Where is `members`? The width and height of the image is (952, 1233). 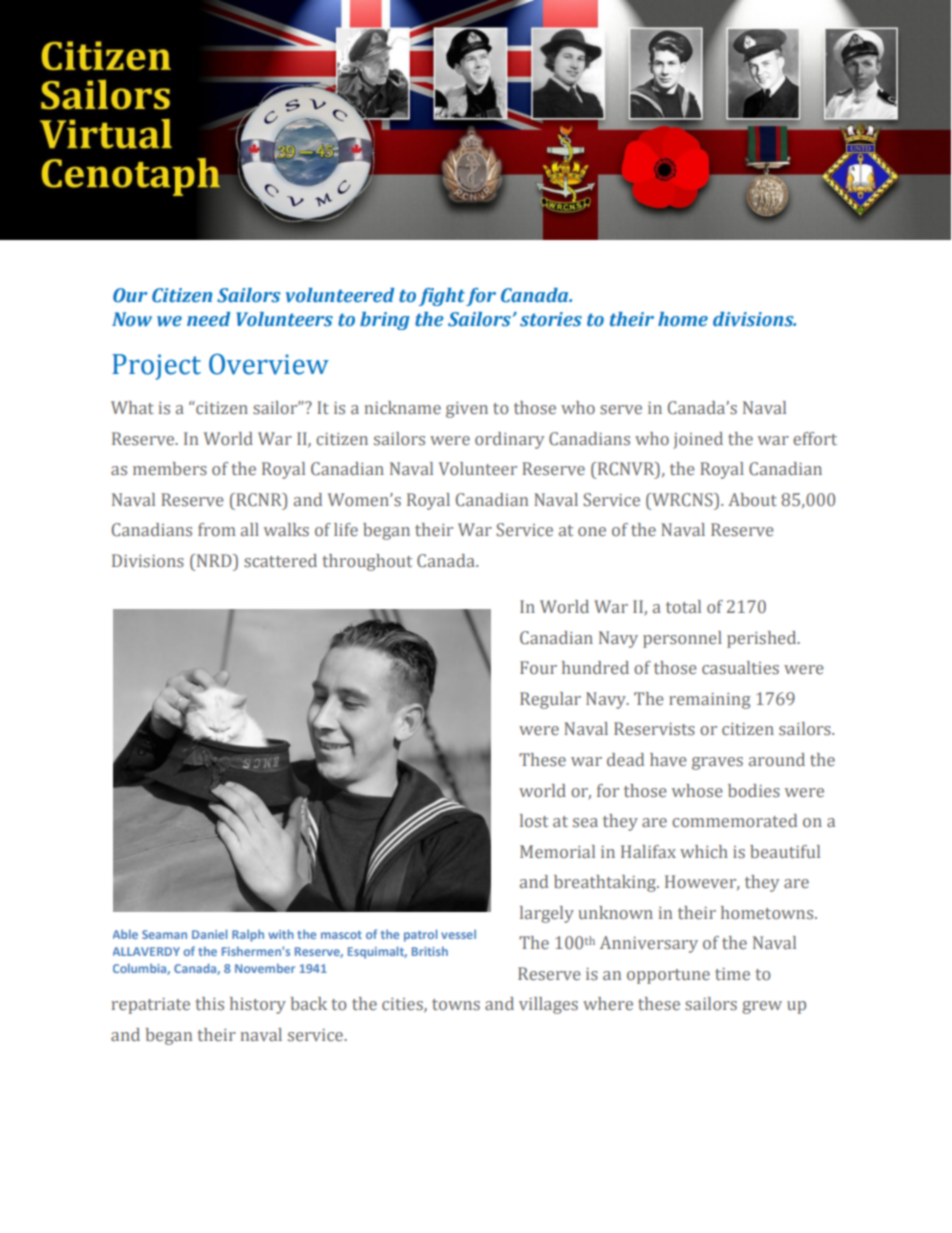
members is located at coordinates (170, 468).
